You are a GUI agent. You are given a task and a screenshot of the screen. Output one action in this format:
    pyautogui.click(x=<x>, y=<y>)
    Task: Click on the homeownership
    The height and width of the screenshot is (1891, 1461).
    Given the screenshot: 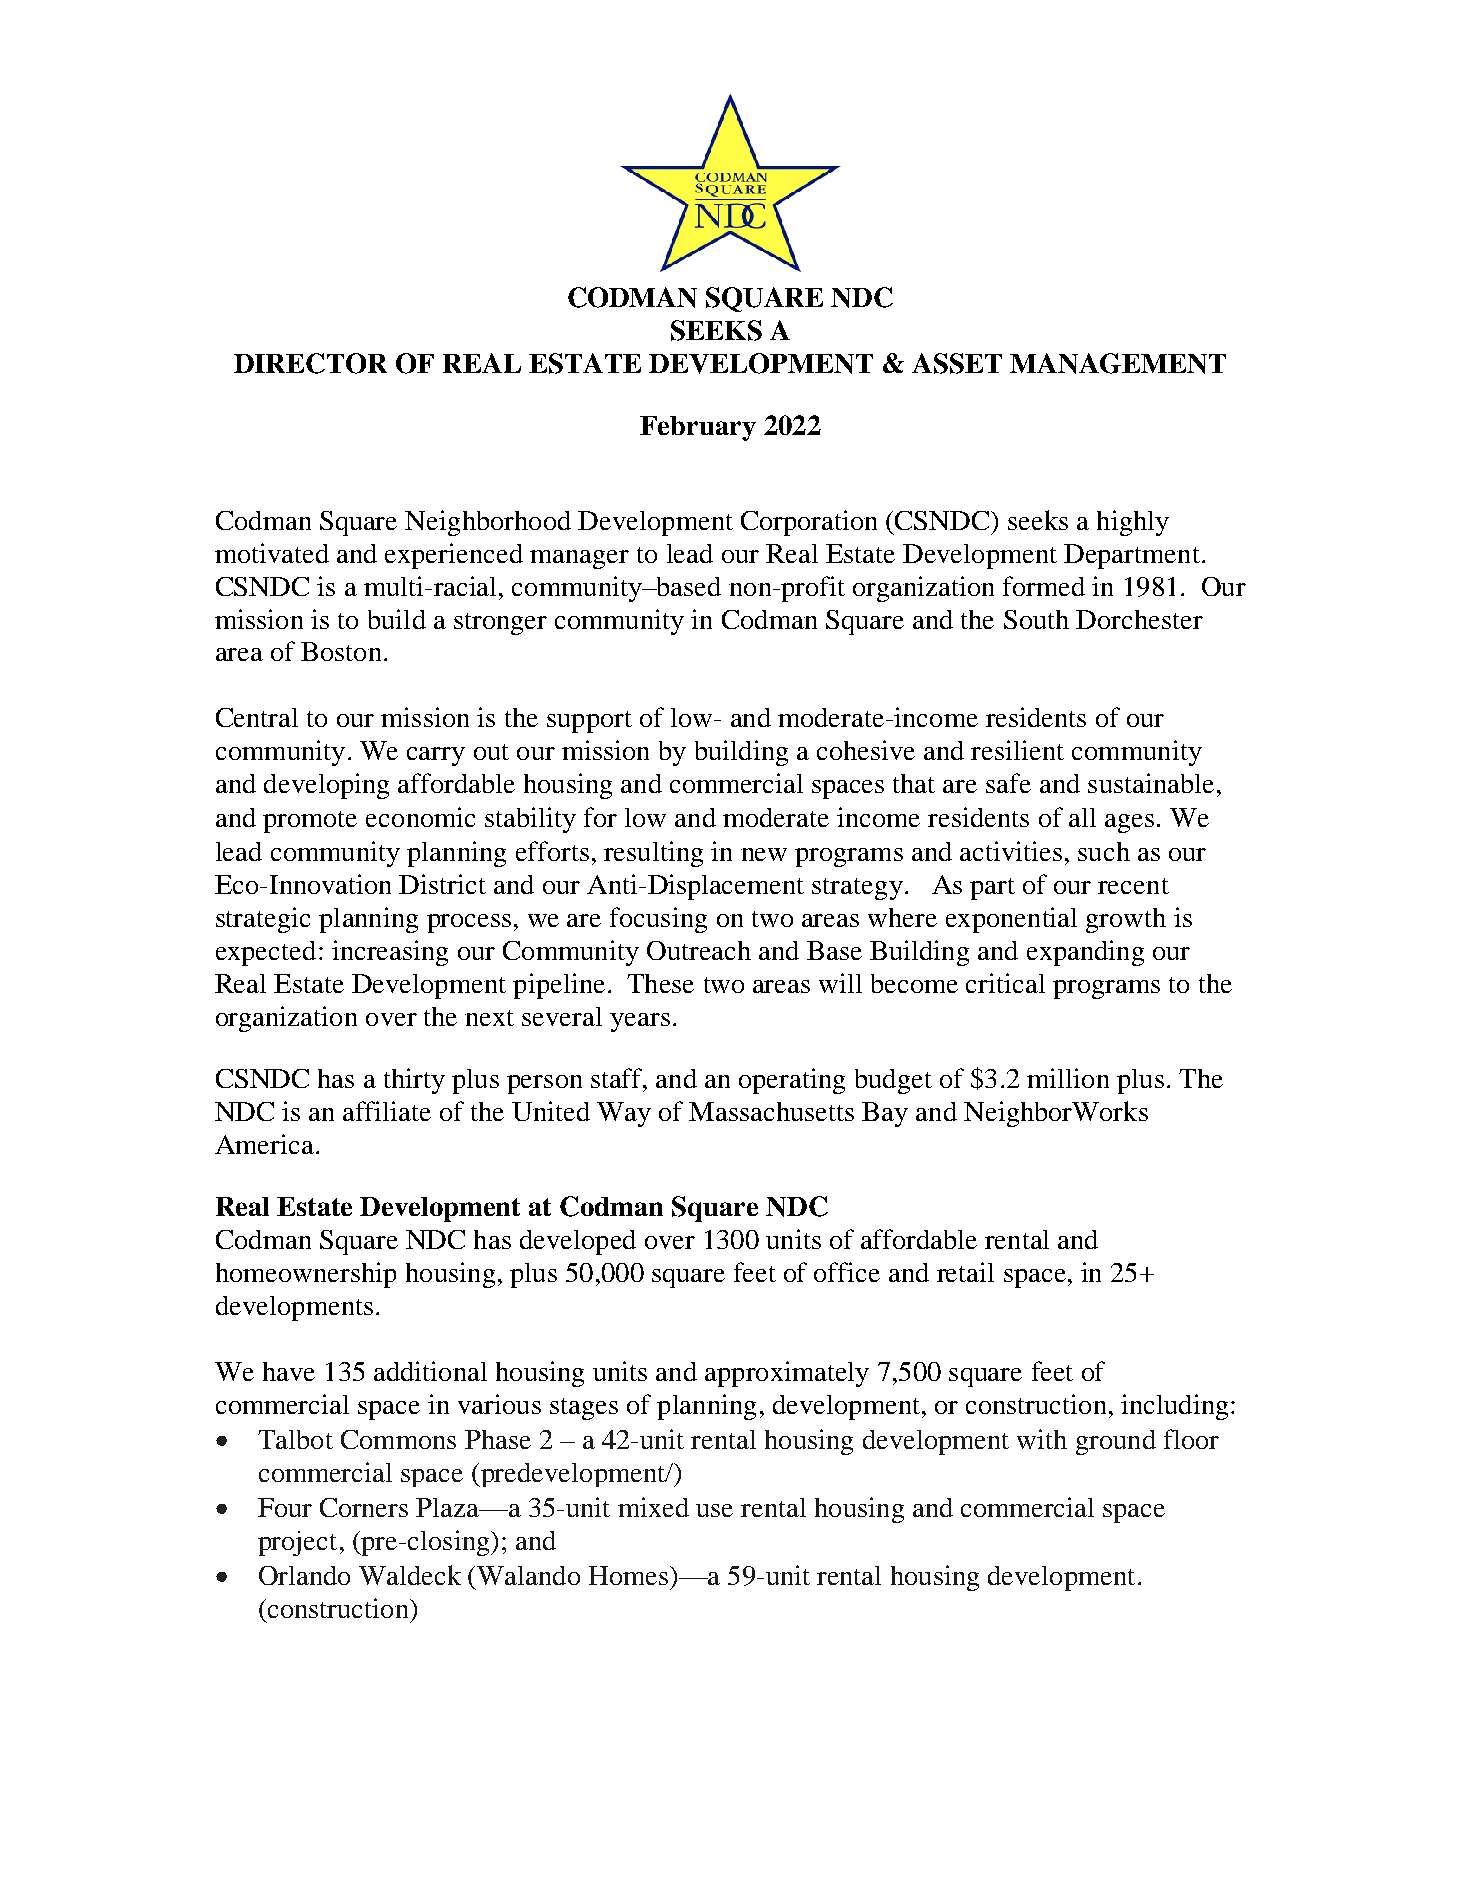 What is the action you would take?
    pyautogui.click(x=306, y=1275)
